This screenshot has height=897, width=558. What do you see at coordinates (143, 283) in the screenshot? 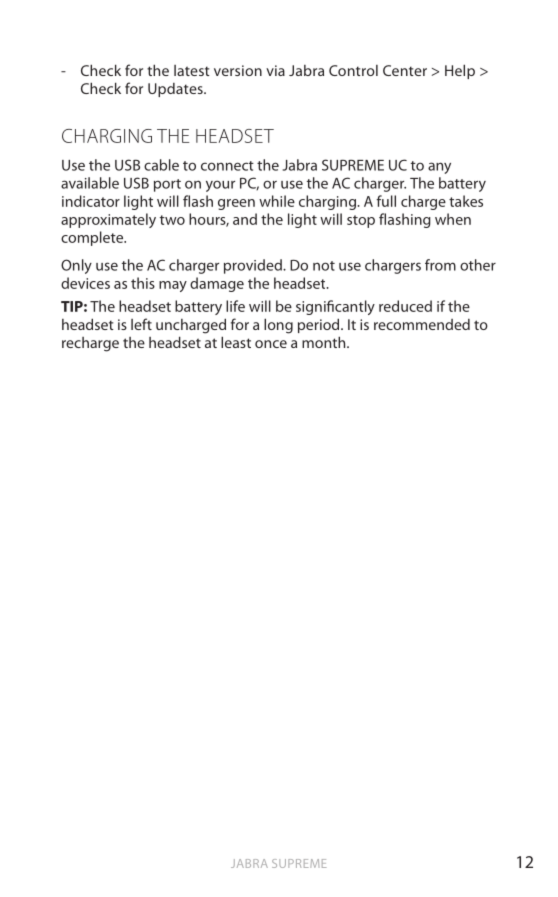
I see `this` at bounding box center [143, 283].
